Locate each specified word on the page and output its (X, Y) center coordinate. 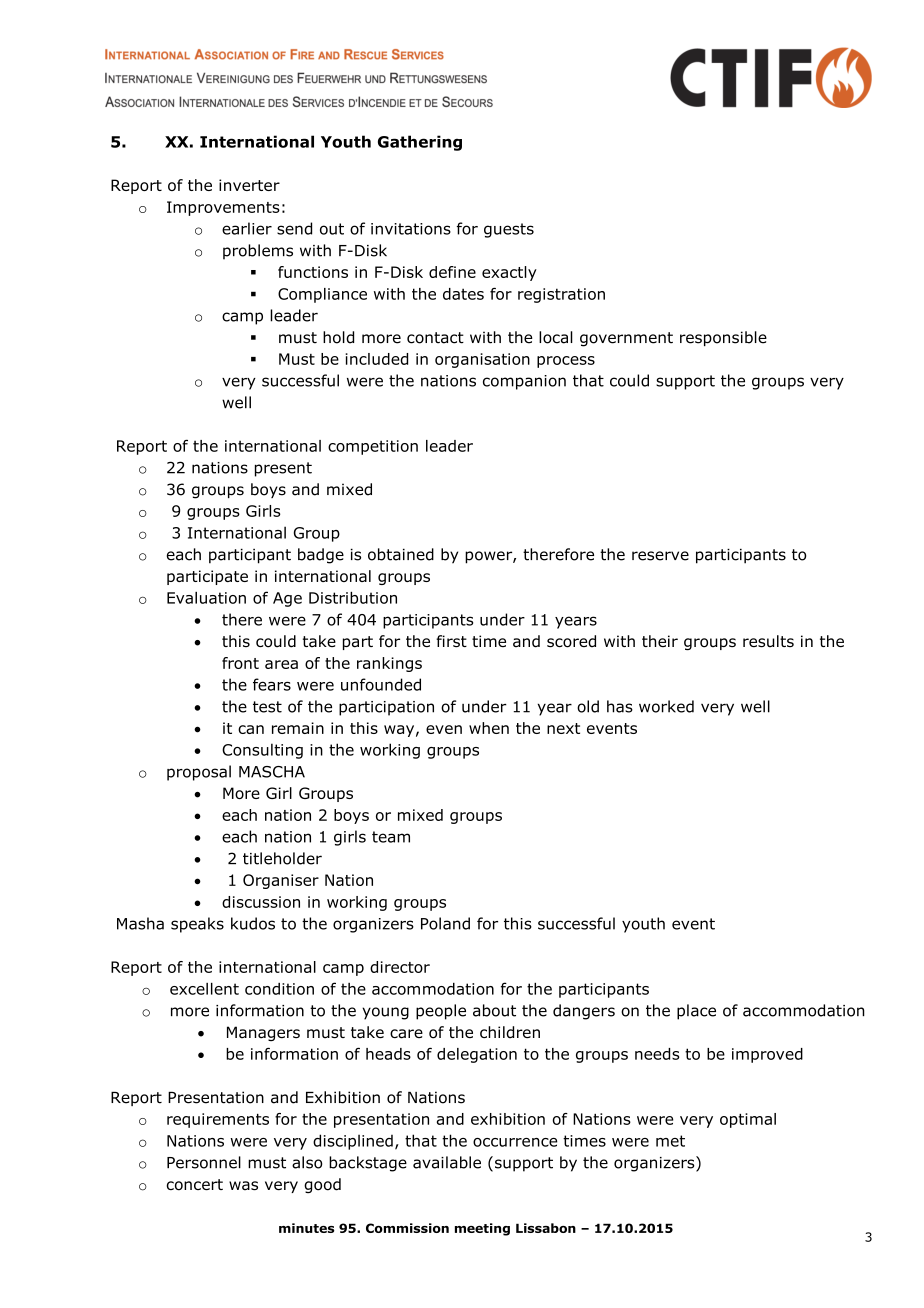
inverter (249, 185)
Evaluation (206, 598)
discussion (261, 902)
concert (194, 1185)
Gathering (420, 143)
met (670, 1141)
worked (666, 706)
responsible (723, 338)
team (391, 837)
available (447, 1162)
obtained (401, 554)
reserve (660, 556)
